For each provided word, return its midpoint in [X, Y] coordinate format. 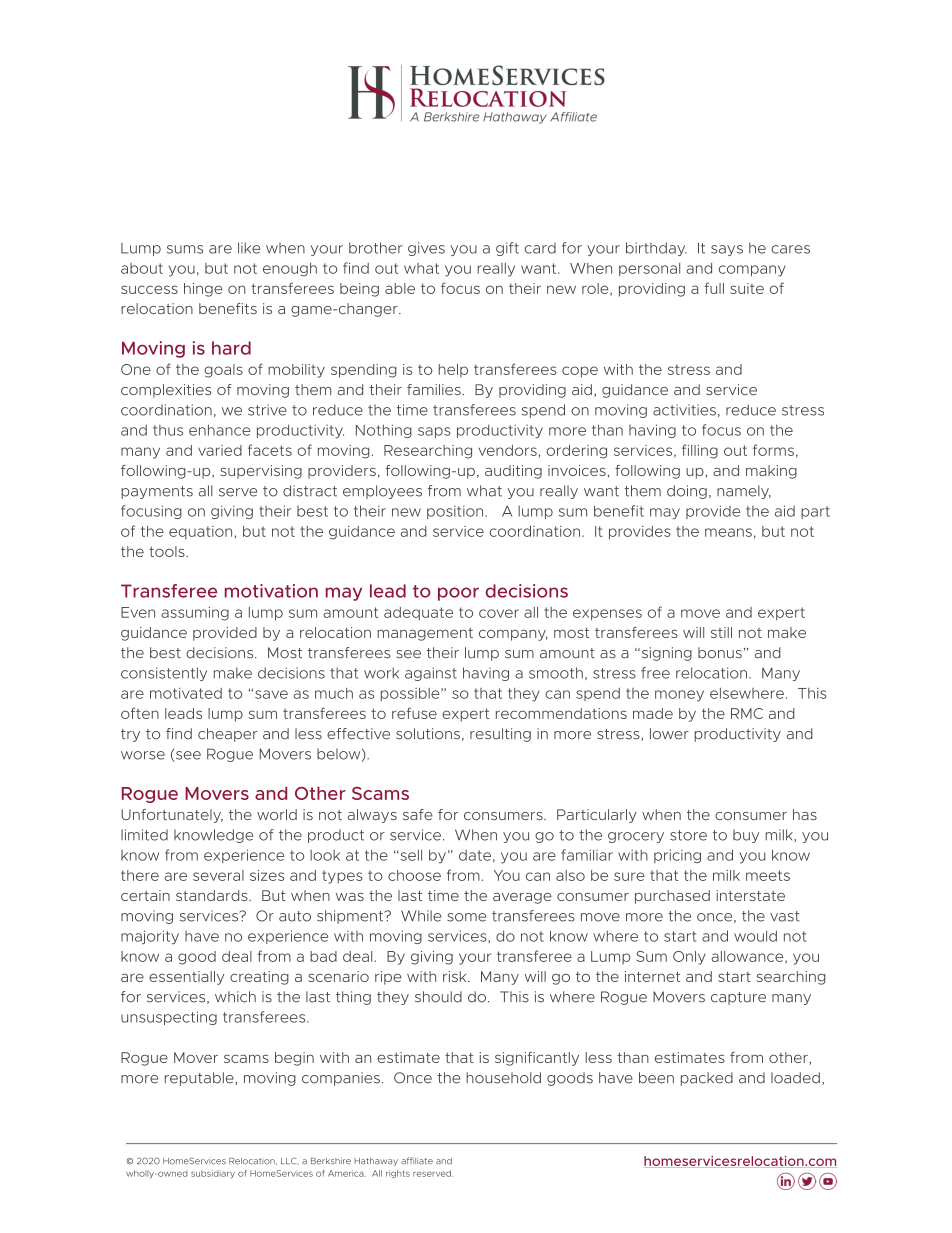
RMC [747, 713]
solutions [428, 734]
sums [185, 249]
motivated [186, 693]
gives [426, 249]
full [714, 288]
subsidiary [213, 1174]
